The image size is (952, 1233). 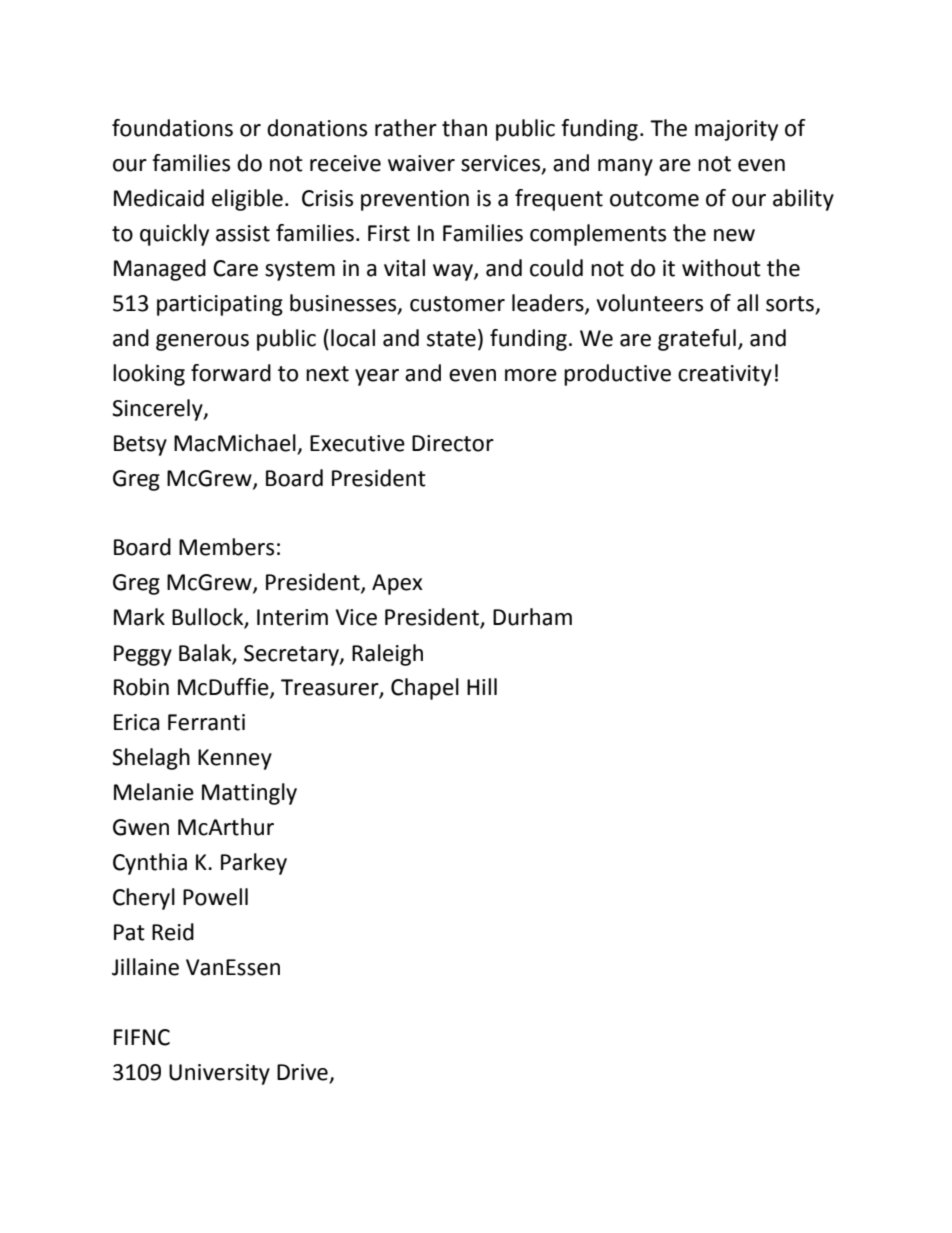 I want to click on University, so click(x=219, y=1074).
